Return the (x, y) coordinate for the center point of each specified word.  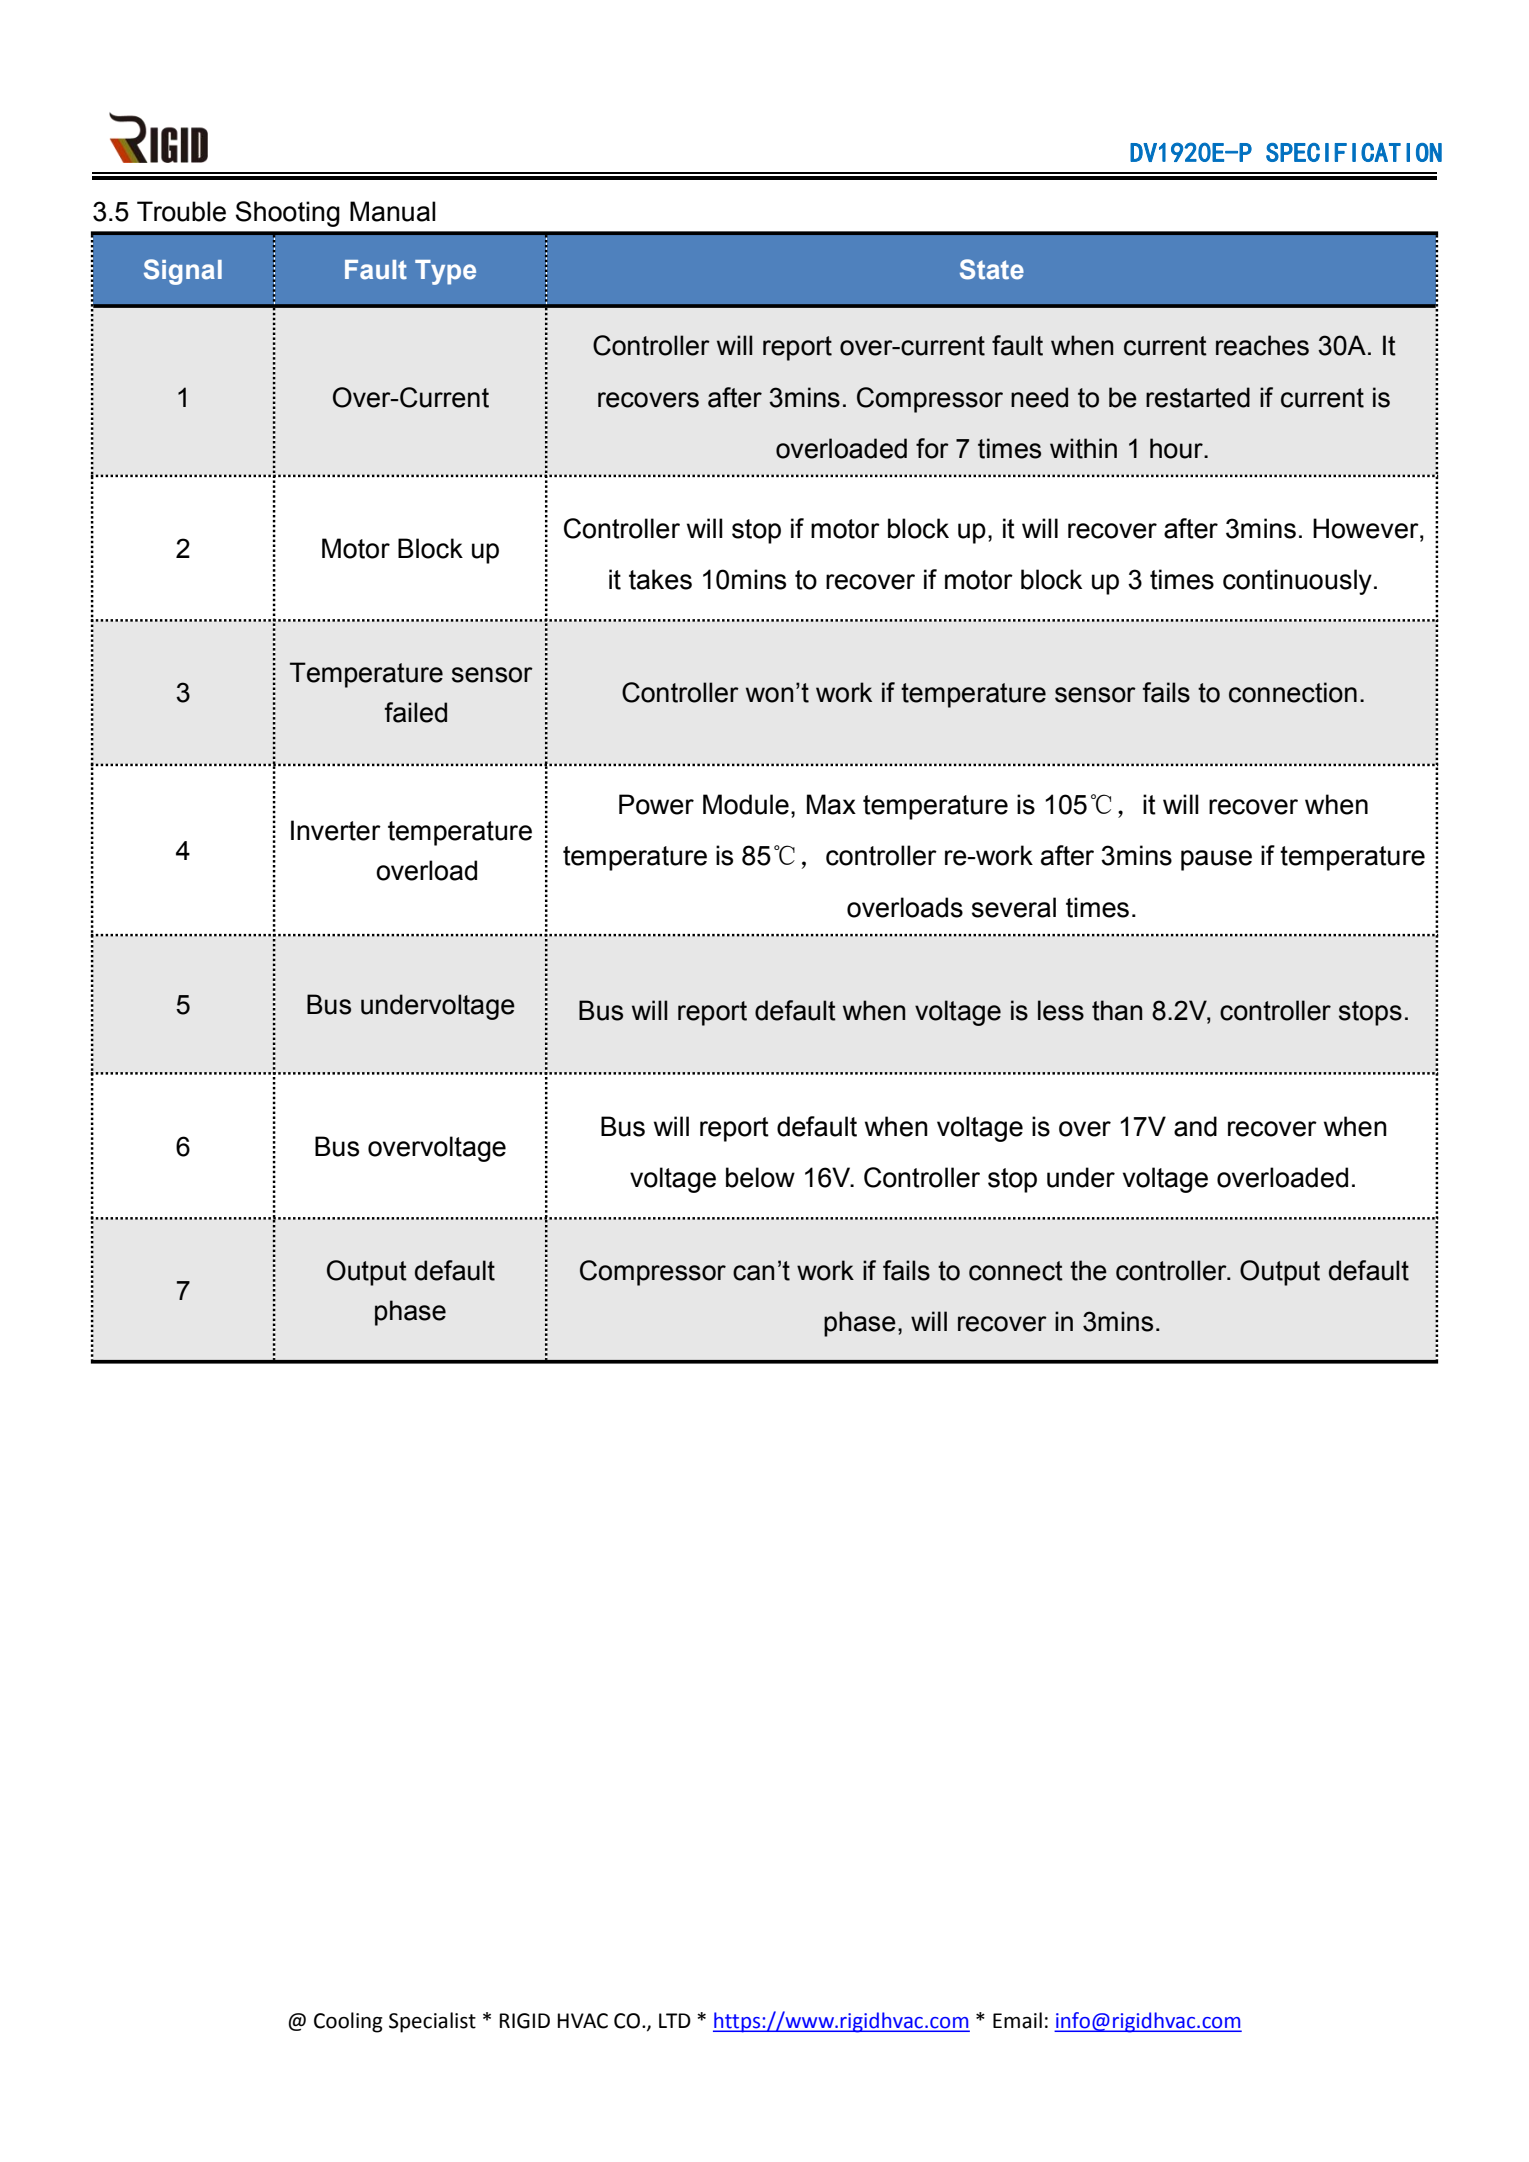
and (1195, 1126)
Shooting (288, 214)
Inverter (336, 830)
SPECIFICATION (1354, 152)
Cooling (348, 2022)
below (760, 1177)
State (992, 269)
